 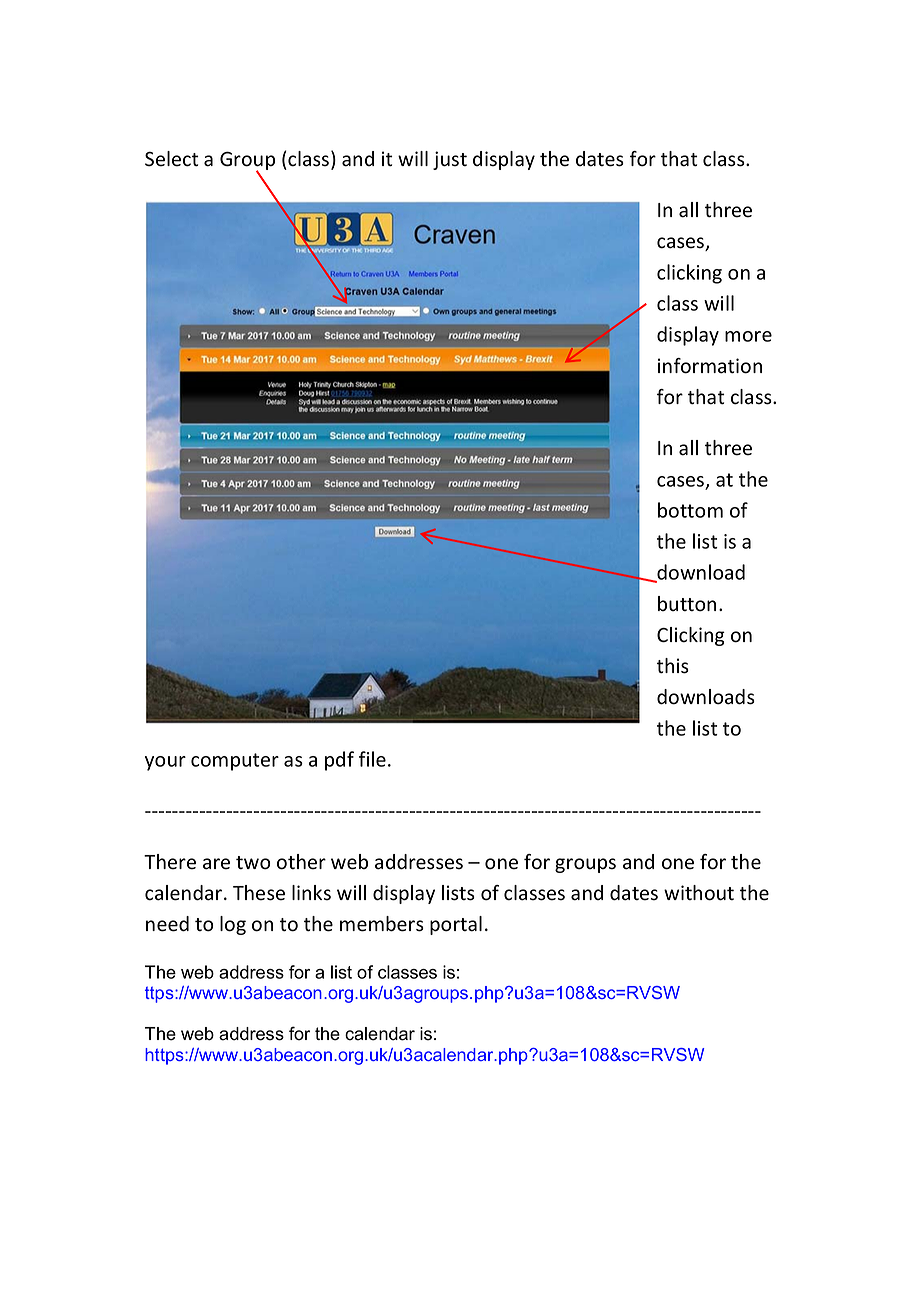 I want to click on computer, so click(x=235, y=762).
